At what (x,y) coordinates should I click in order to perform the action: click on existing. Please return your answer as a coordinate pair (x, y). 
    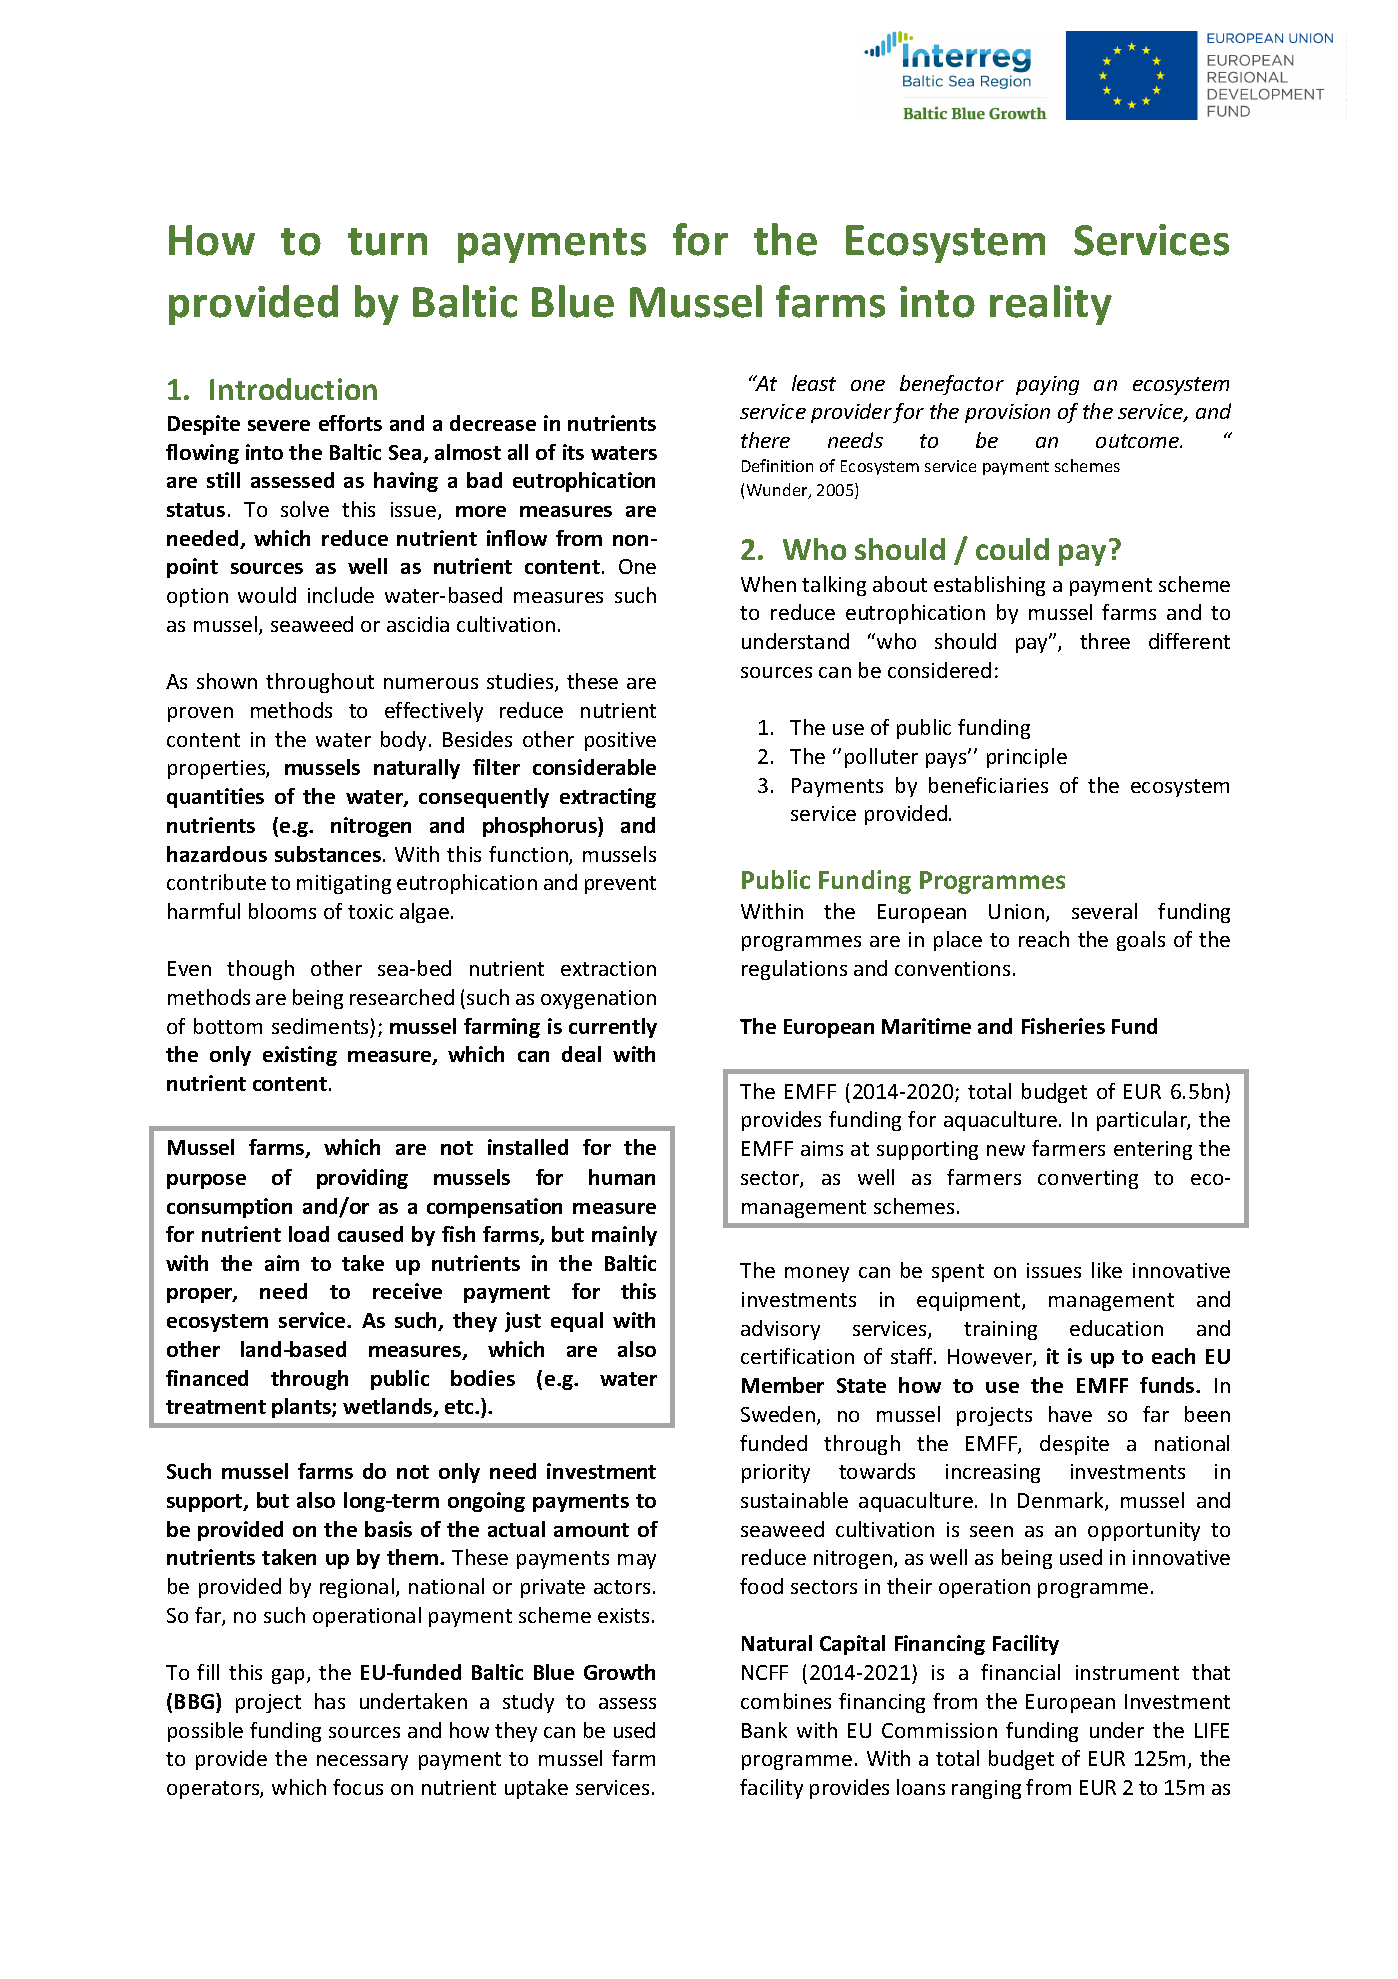
    Looking at the image, I should click on (300, 1056).
